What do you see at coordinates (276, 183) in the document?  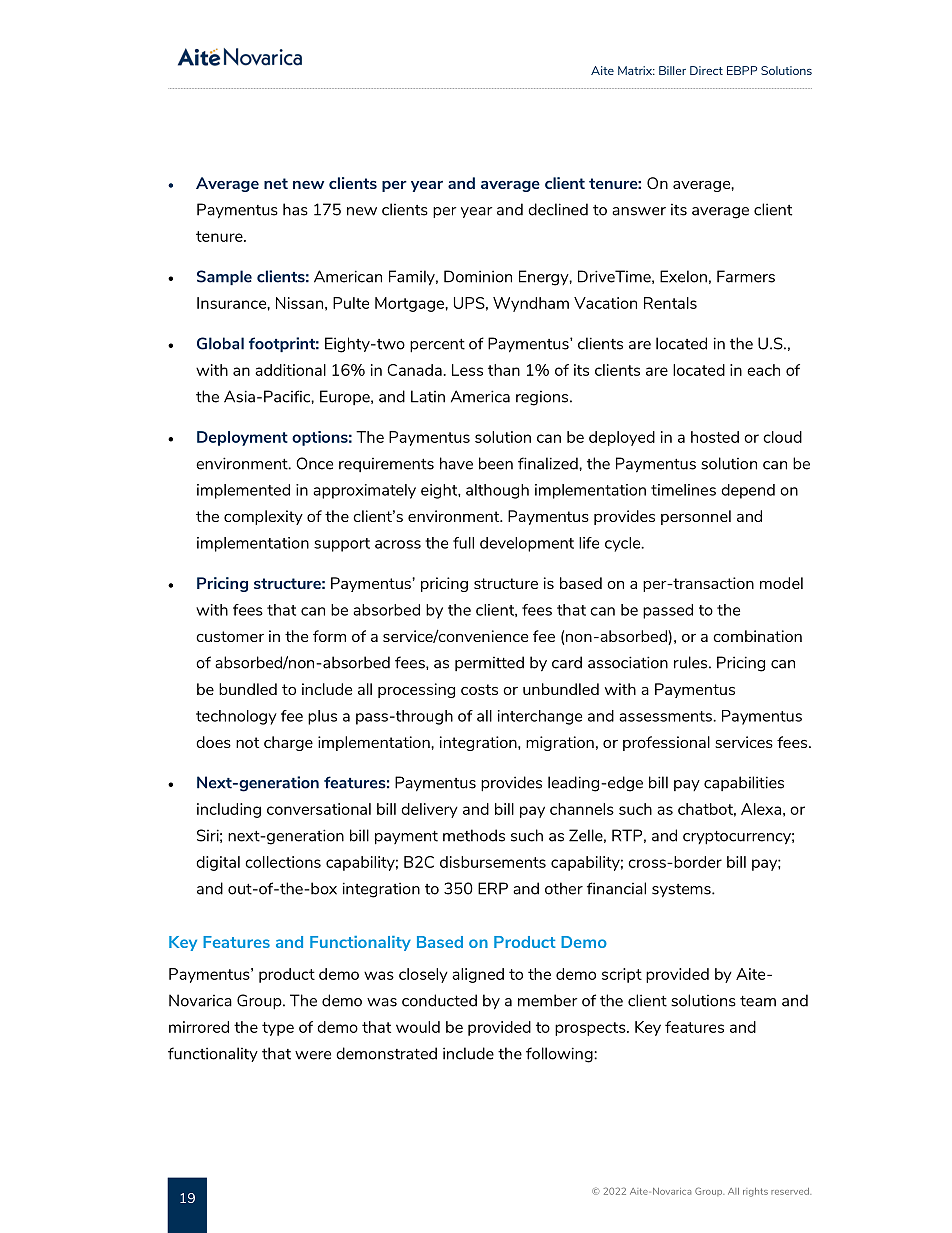 I see `net` at bounding box center [276, 183].
